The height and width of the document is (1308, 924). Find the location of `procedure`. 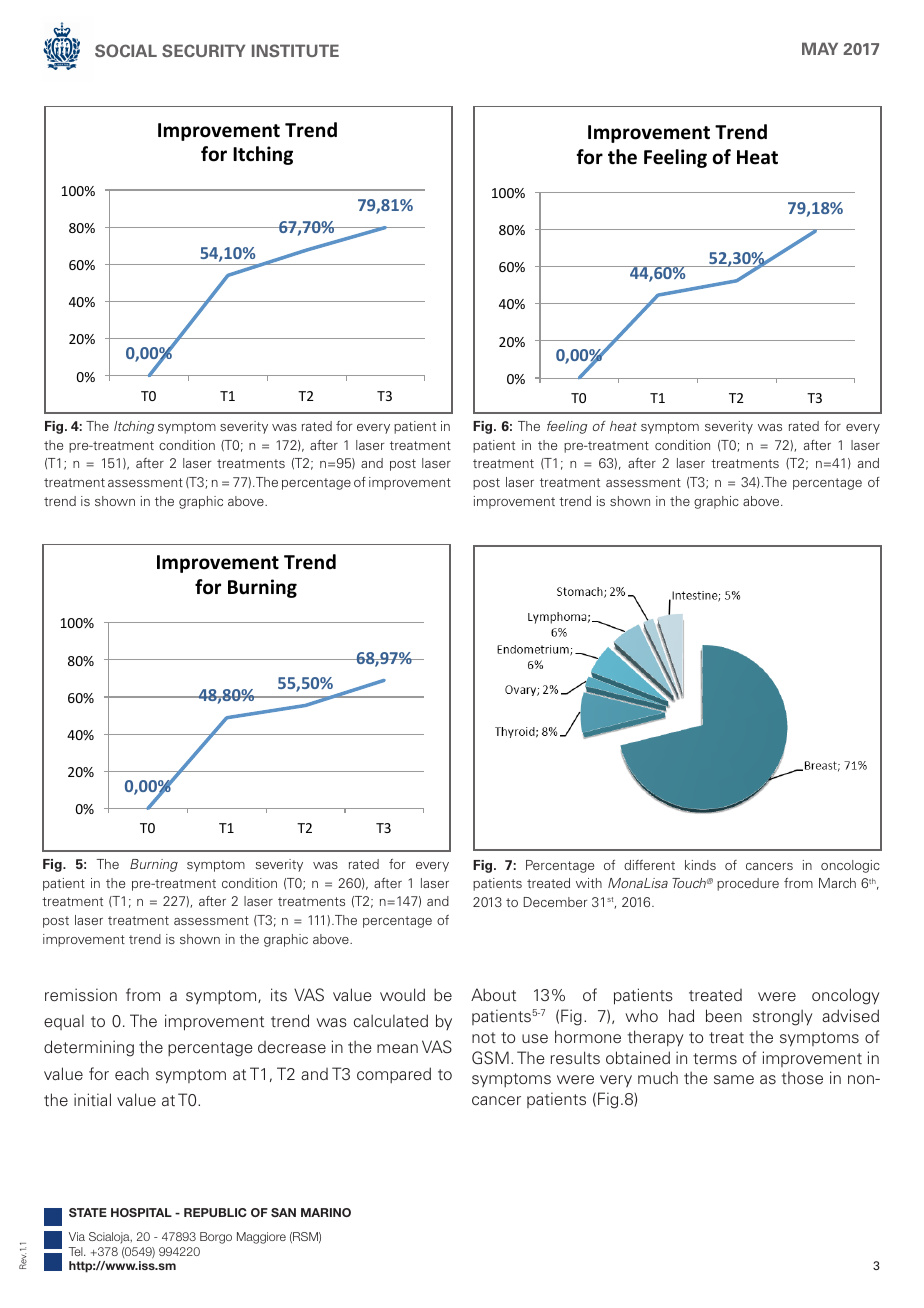

procedure is located at coordinates (748, 884).
